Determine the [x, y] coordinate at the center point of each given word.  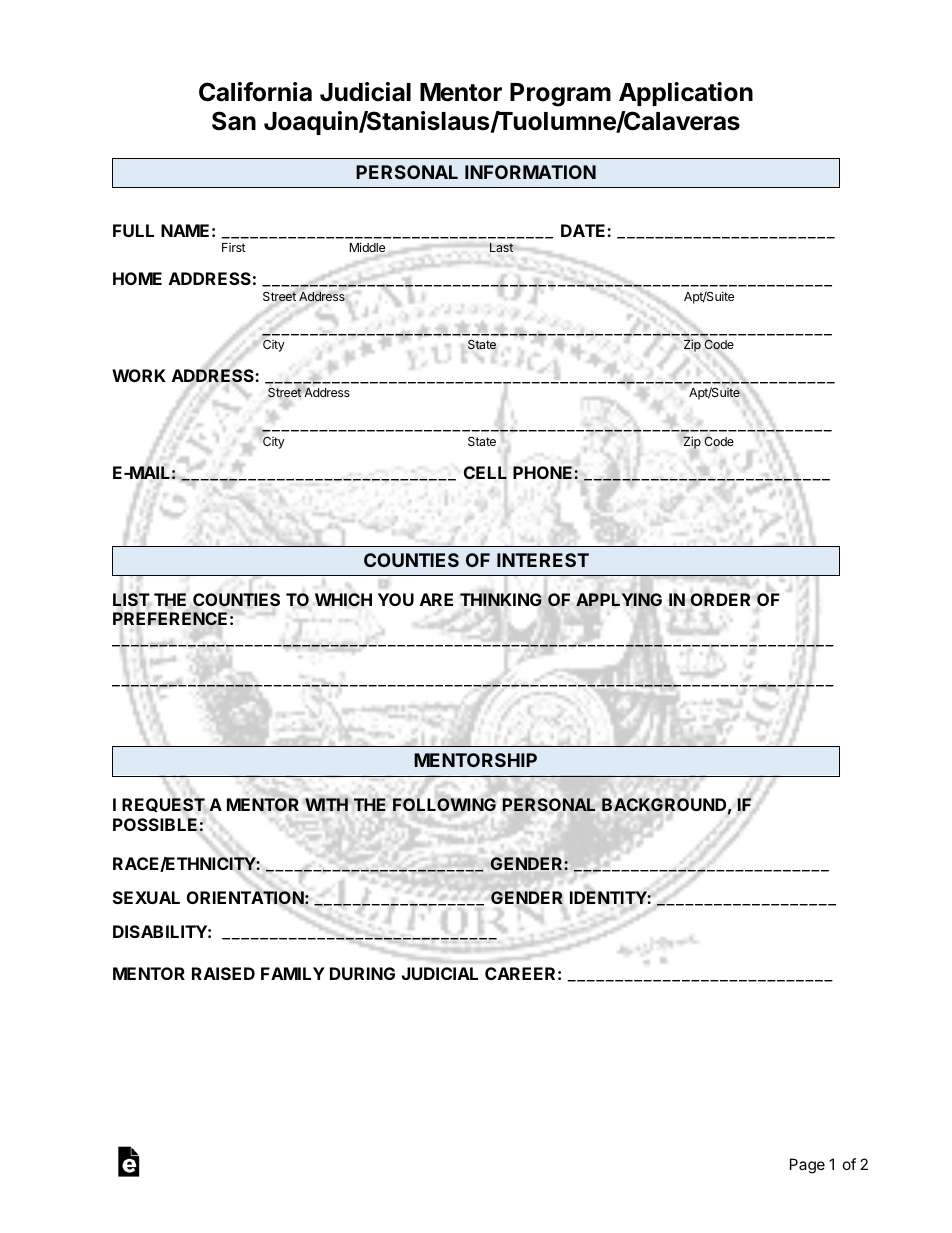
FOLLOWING [444, 804]
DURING [362, 973]
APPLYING [619, 599]
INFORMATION [530, 172]
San [234, 121]
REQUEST [164, 805]
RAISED [223, 973]
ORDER [720, 599]
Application [686, 94]
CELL [485, 472]
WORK [139, 375]
